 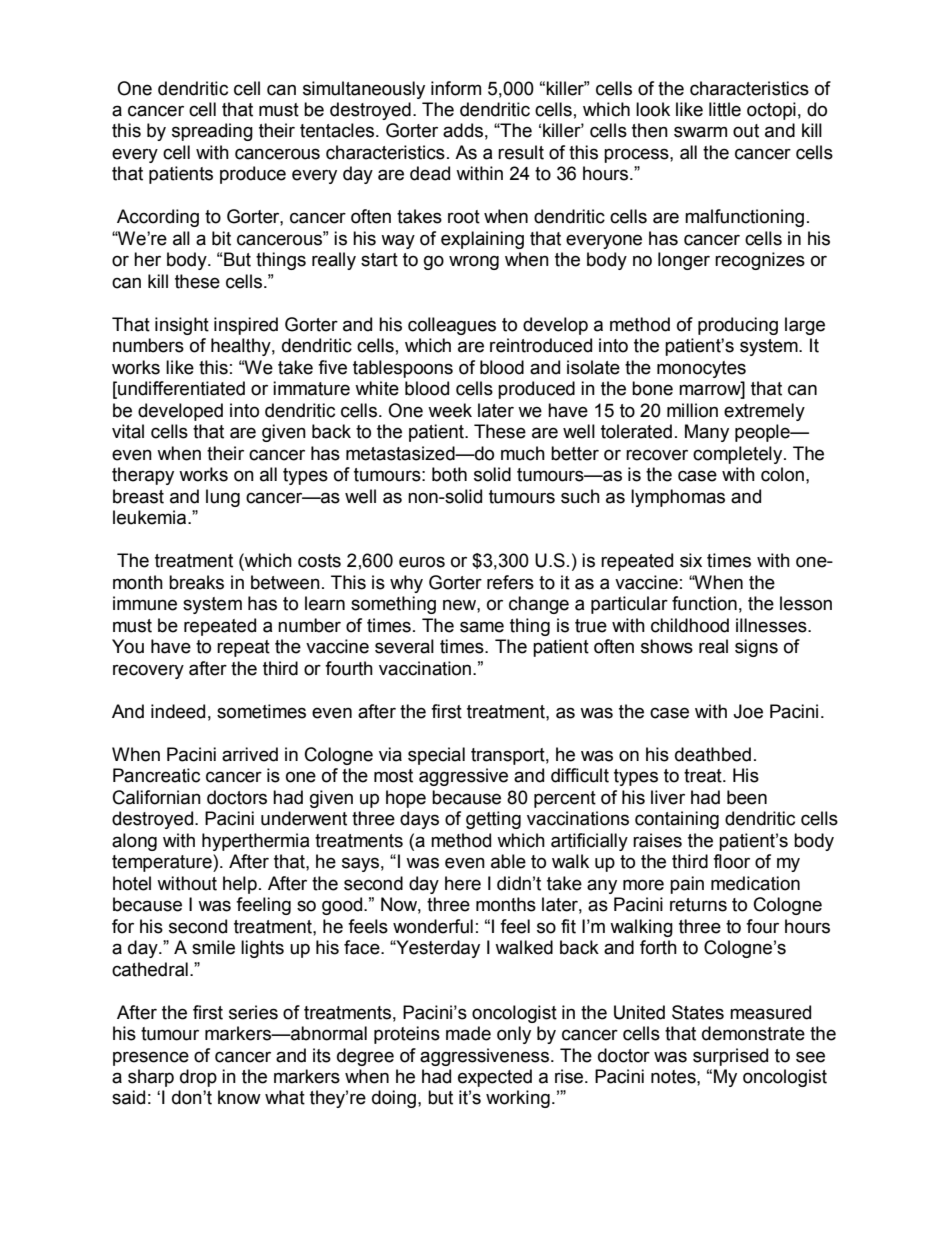 I want to click on demonstrate, so click(x=753, y=1033).
